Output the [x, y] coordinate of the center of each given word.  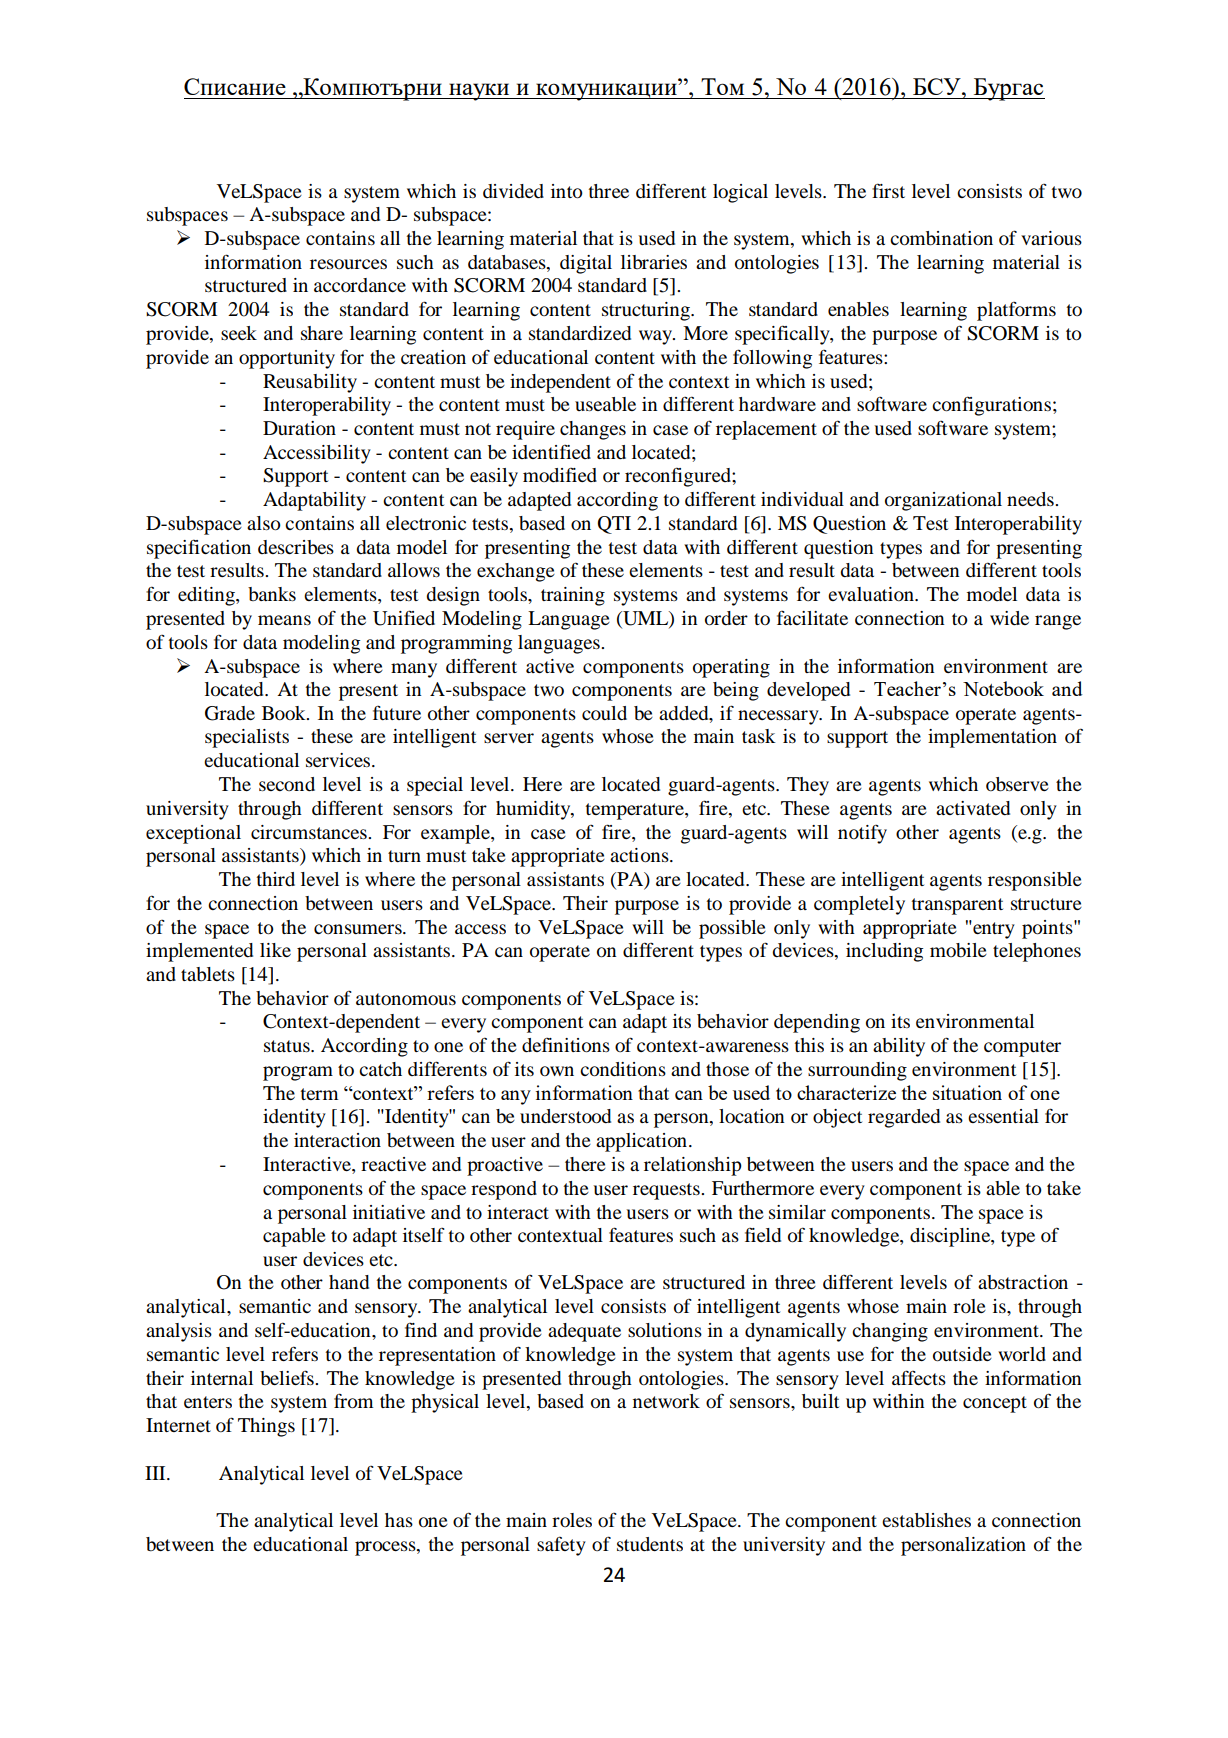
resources [348, 264]
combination [941, 238]
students [650, 1544]
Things [266, 1427]
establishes [926, 1520]
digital [586, 264]
